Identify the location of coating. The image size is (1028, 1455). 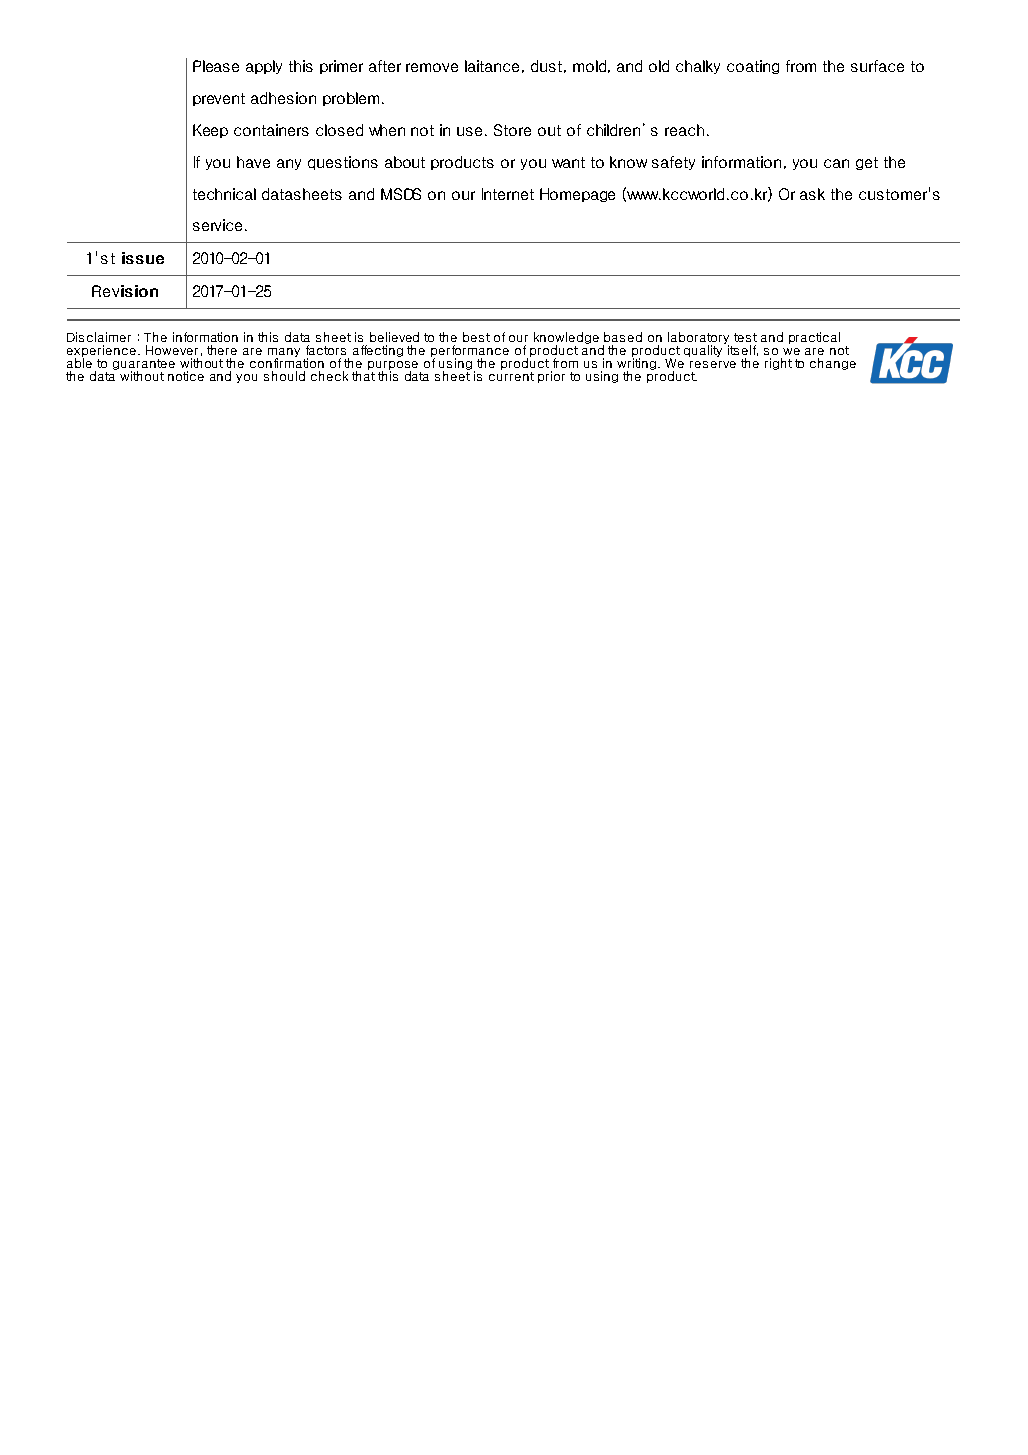
(753, 67).
